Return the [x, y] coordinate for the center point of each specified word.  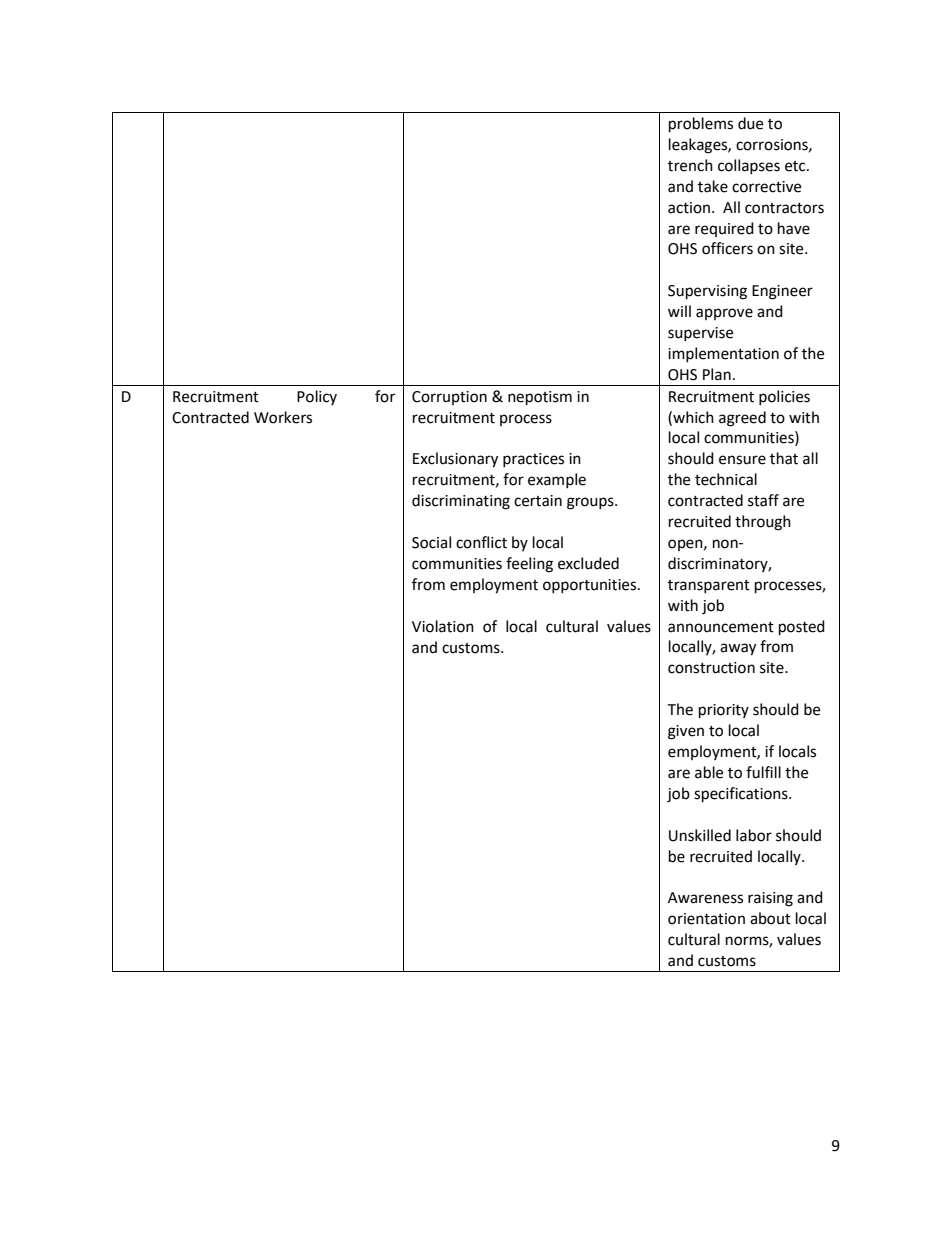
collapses [749, 166]
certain [538, 501]
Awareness [705, 898]
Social [431, 542]
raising [770, 899]
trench [690, 165]
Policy [317, 397]
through [763, 523]
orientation [706, 919]
